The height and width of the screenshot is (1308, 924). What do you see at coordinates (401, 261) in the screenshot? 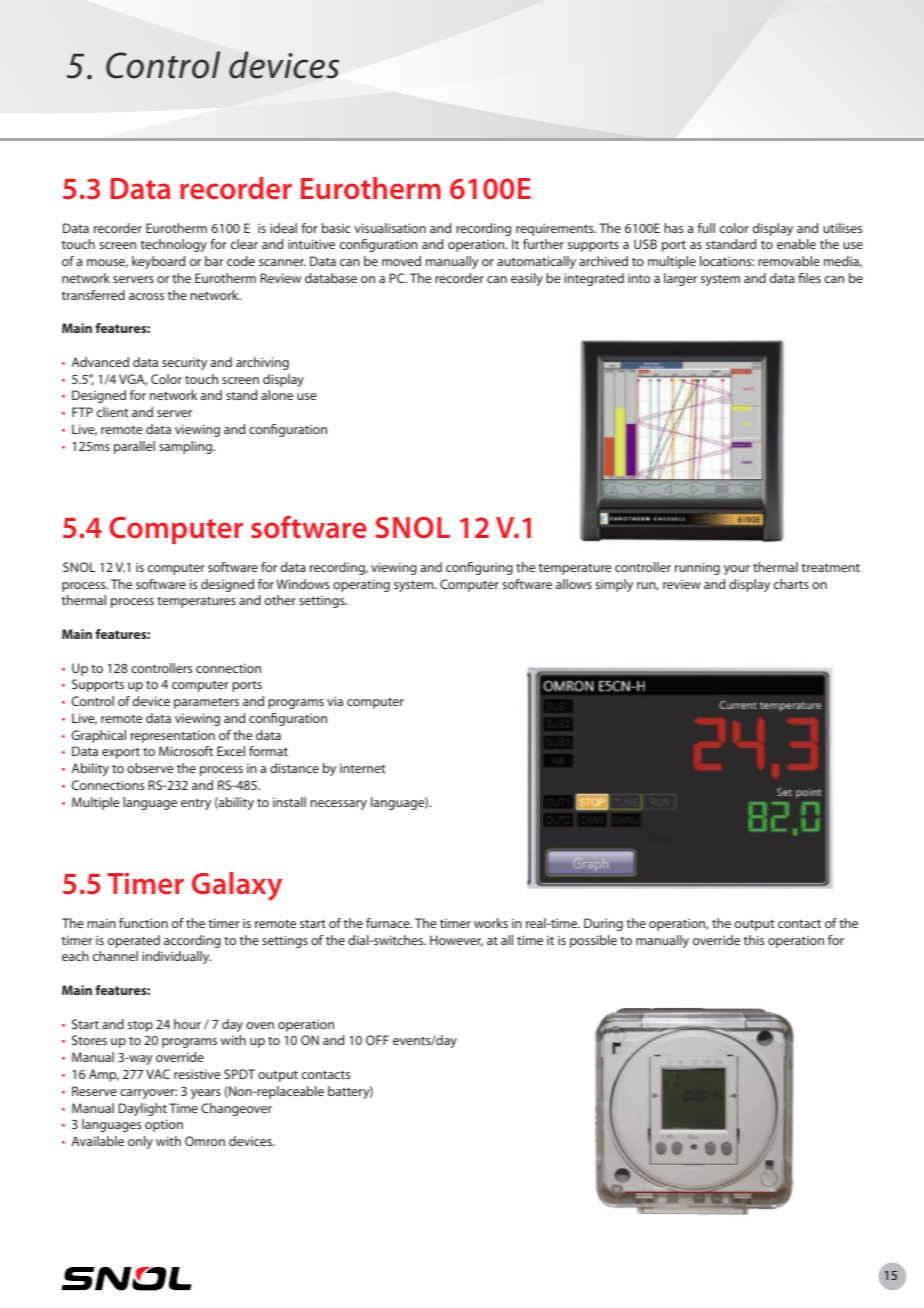
I see `moved` at bounding box center [401, 261].
